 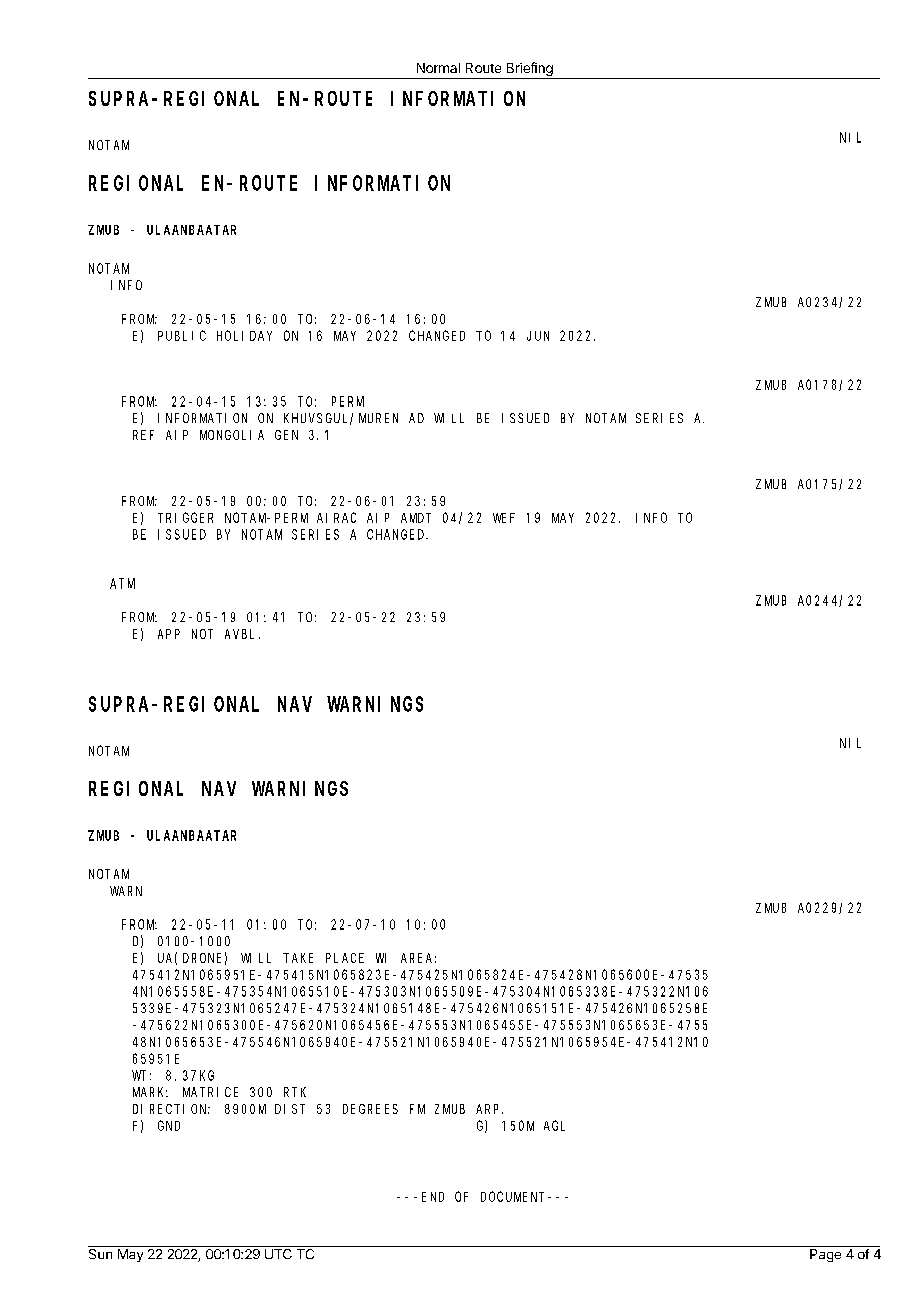 I want to click on END, so click(x=433, y=1197).
